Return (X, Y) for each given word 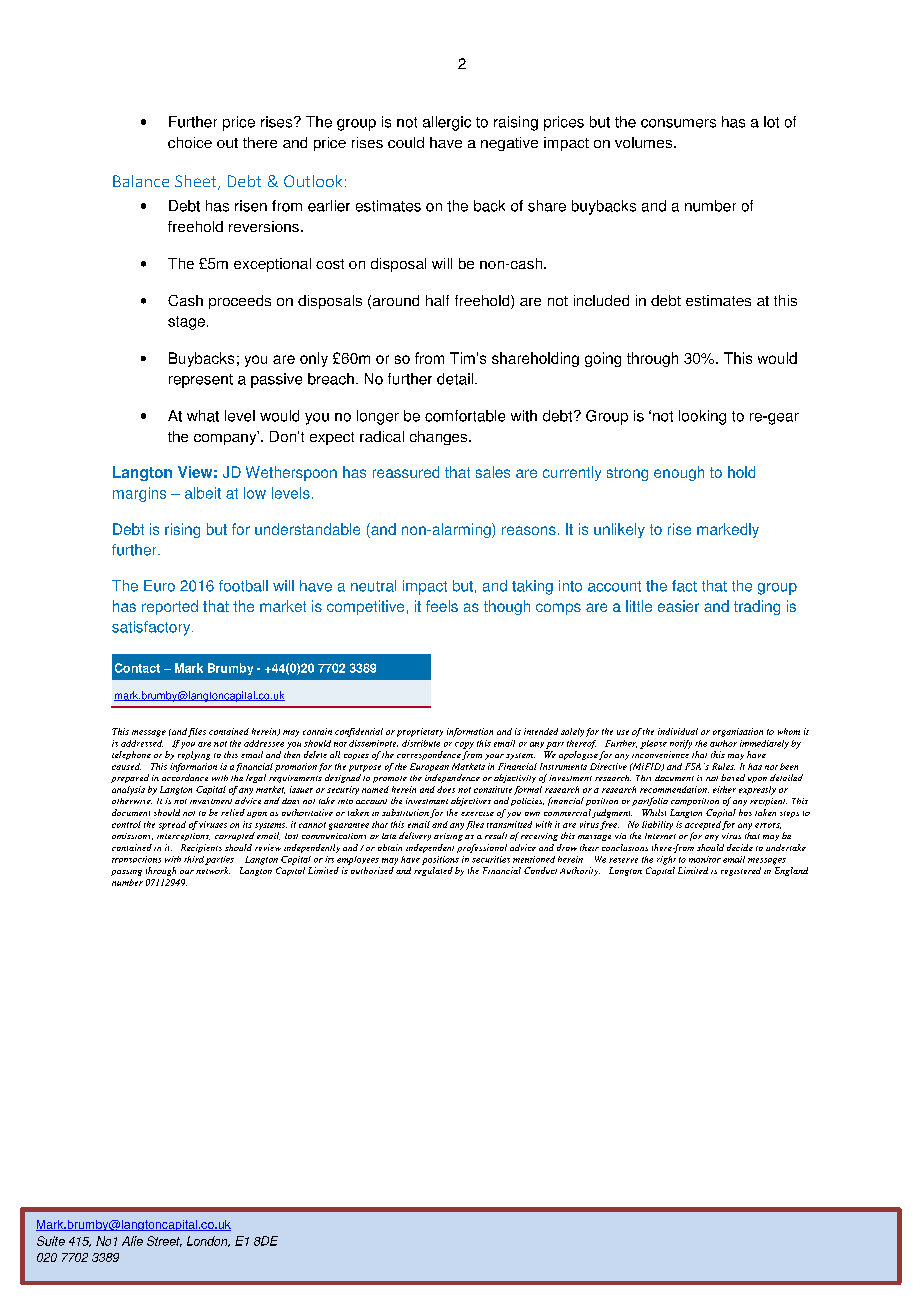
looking (702, 417)
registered (741, 871)
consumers (678, 123)
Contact (137, 668)
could (406, 142)
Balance (141, 181)
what (203, 416)
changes (440, 438)
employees (358, 860)
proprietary (420, 732)
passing (126, 873)
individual (678, 731)
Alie (132, 1241)
